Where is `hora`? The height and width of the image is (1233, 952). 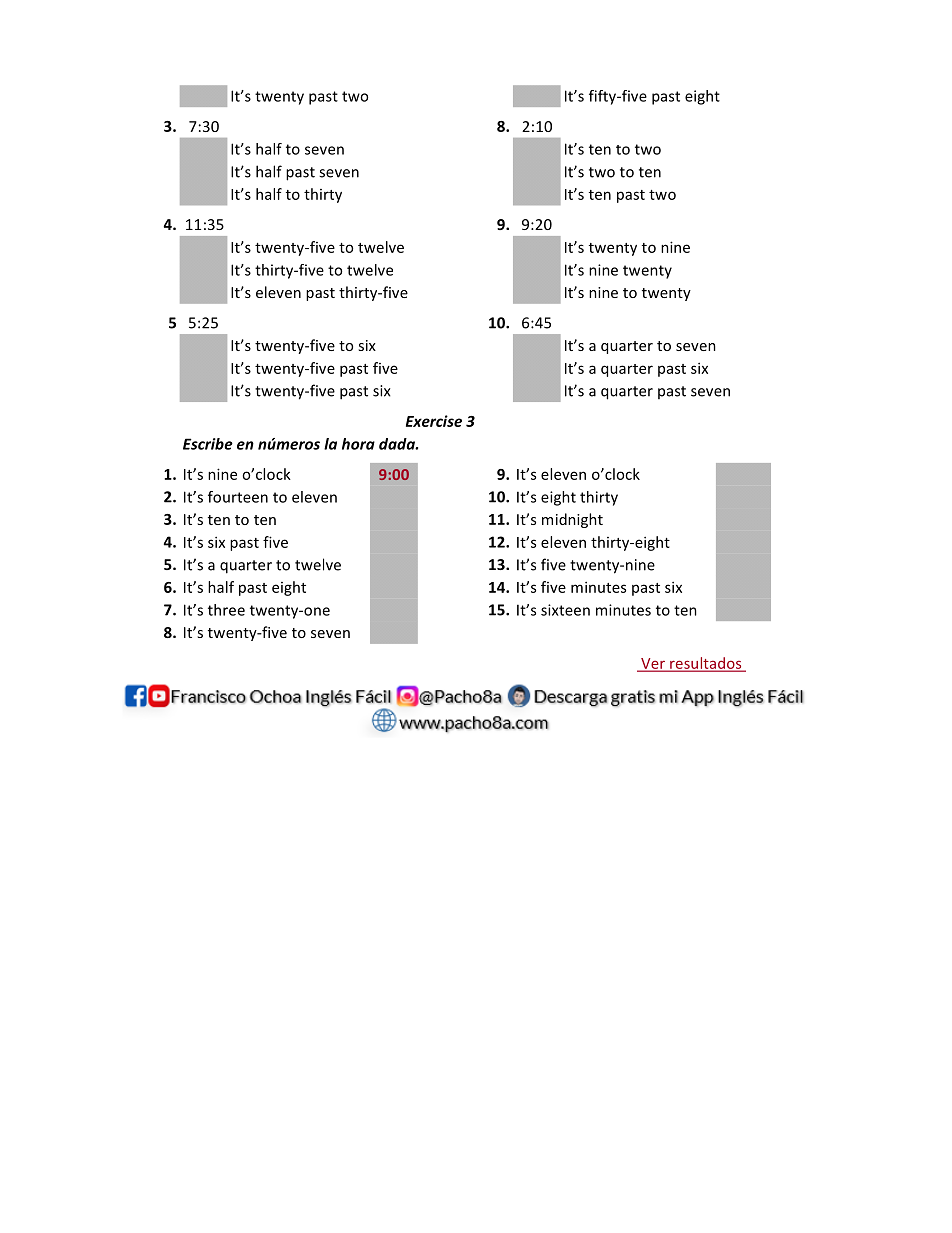
hora is located at coordinates (358, 444).
